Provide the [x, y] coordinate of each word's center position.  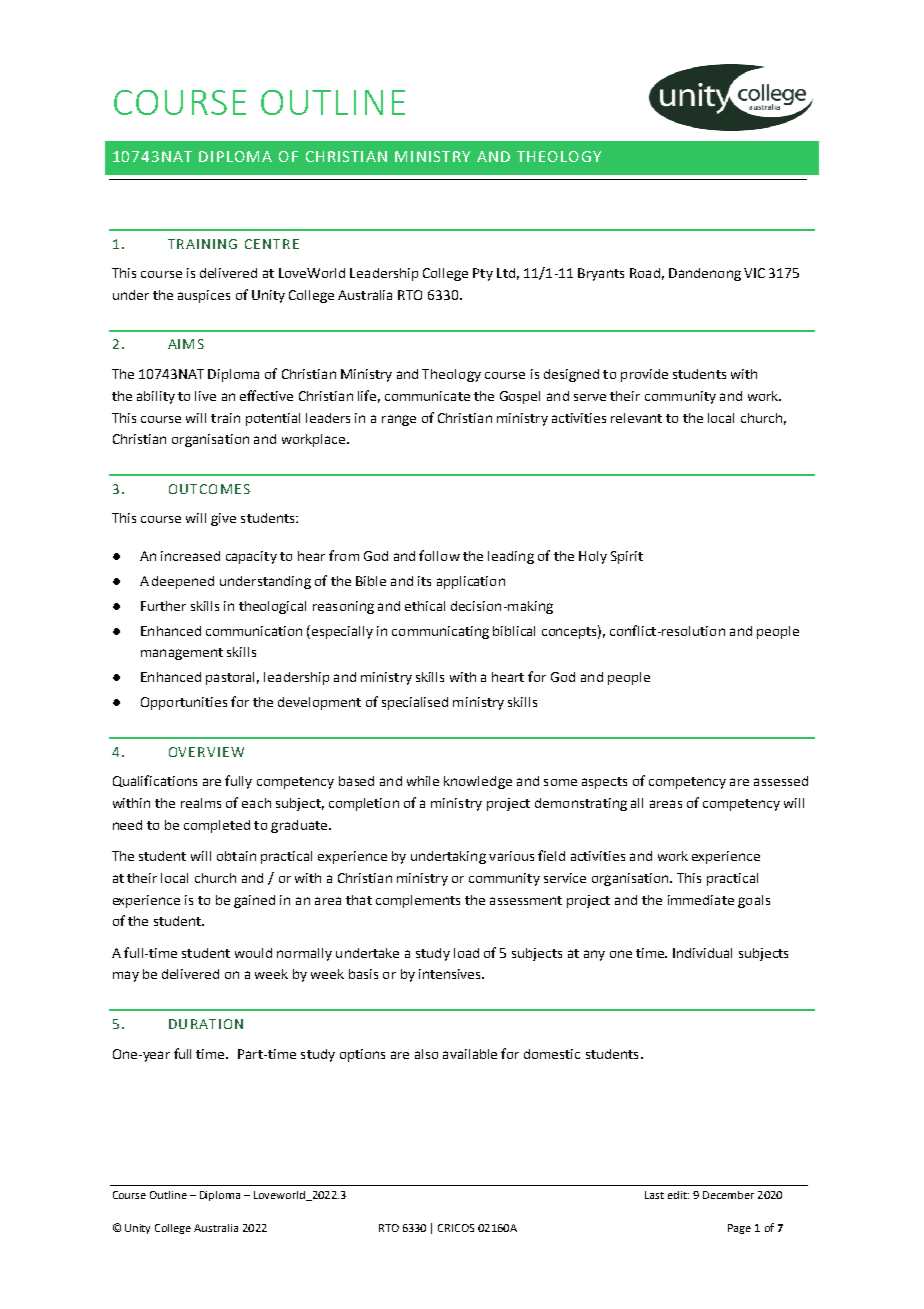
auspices [204, 296]
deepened [183, 582]
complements [418, 901]
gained [254, 901]
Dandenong [705, 274]
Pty [483, 274]
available [470, 1054]
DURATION [206, 1024]
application [471, 582]
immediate [701, 900]
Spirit [627, 557]
